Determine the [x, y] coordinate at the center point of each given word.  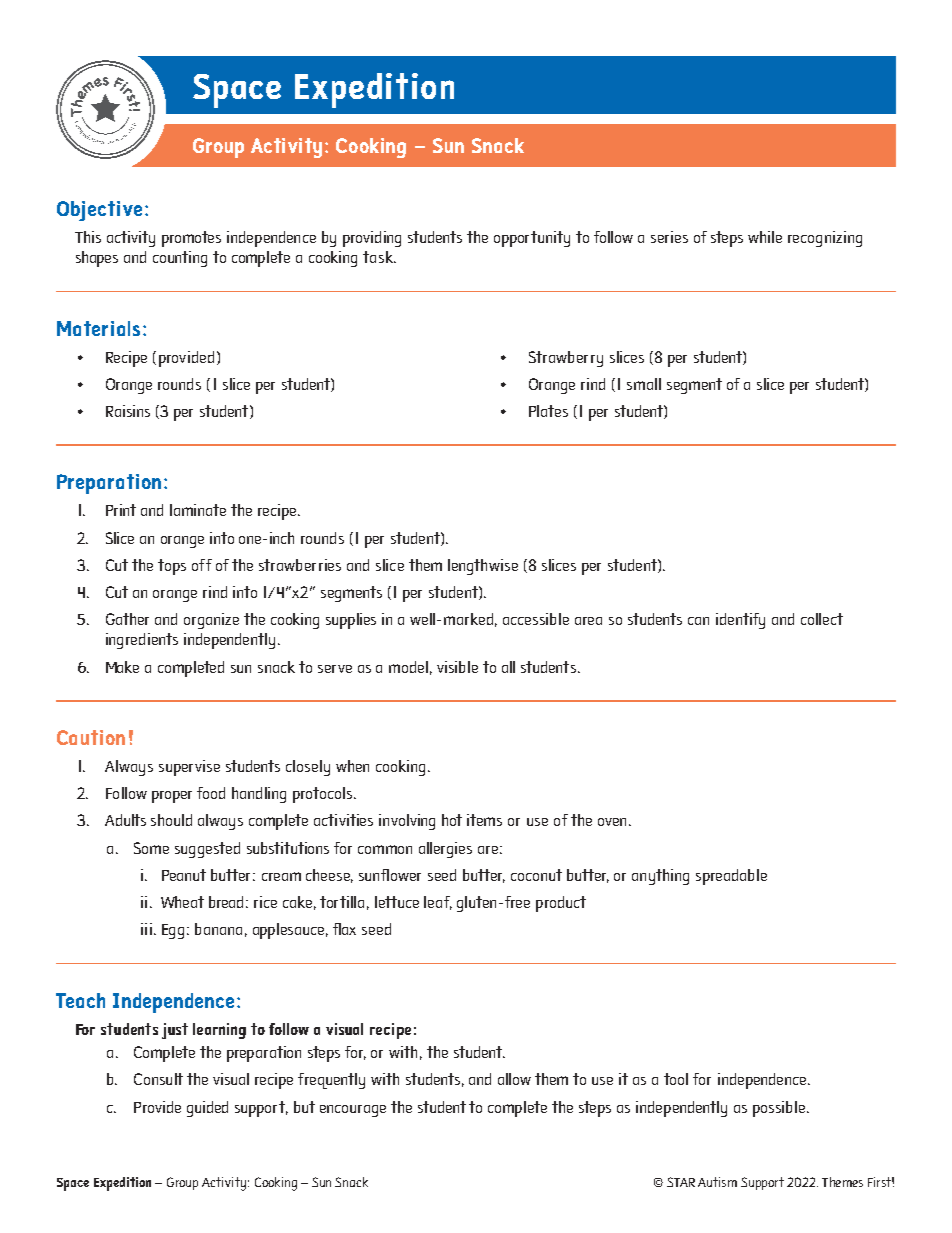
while [765, 237]
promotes [191, 239]
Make [122, 667]
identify [740, 621]
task [379, 257]
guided [207, 1109]
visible [457, 667]
